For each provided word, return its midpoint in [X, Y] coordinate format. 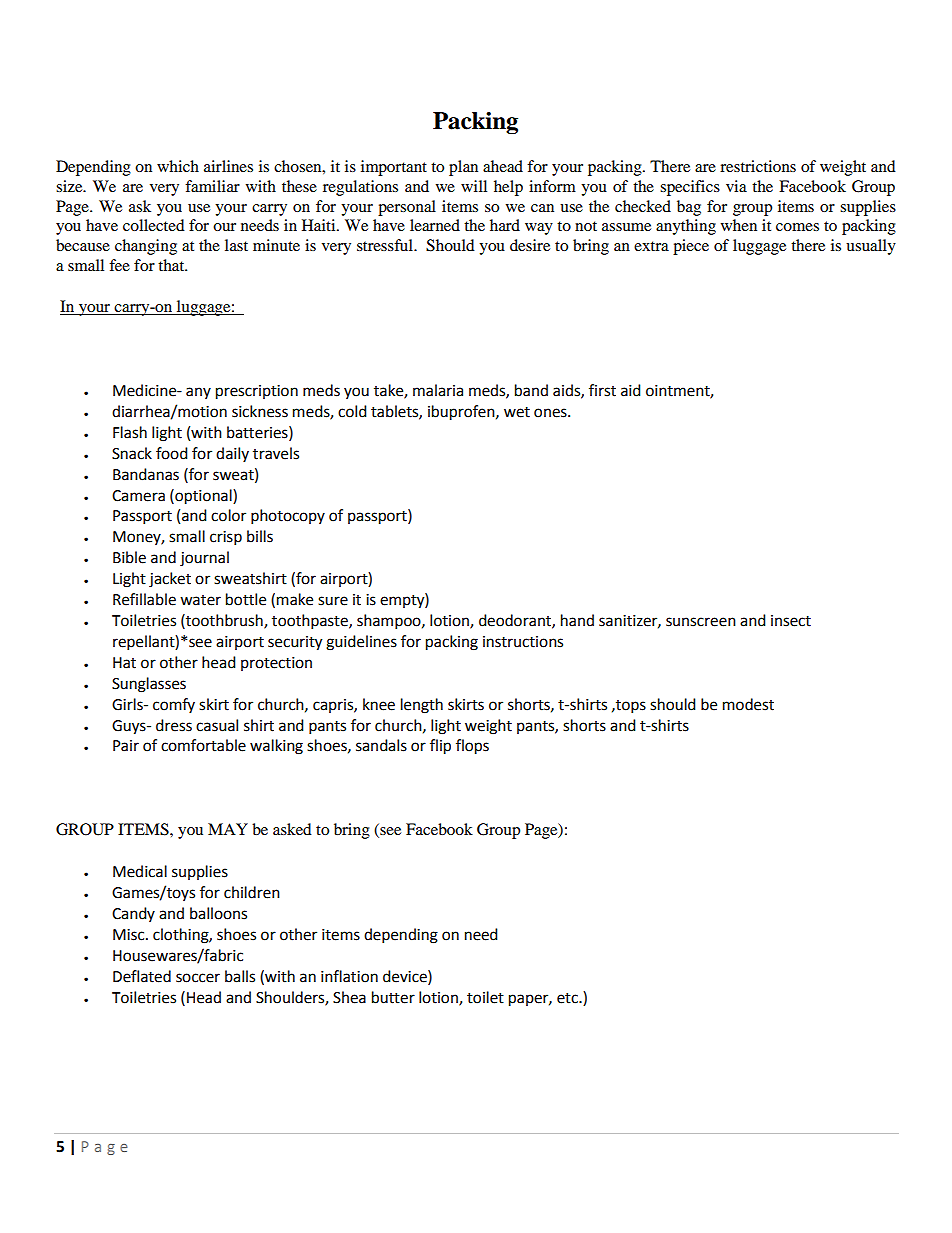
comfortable [203, 745]
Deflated [142, 976]
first [602, 390]
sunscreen [701, 622]
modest [748, 704]
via [736, 186]
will [474, 186]
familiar [212, 186]
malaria [438, 390]
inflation [349, 976]
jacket [170, 580]
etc [568, 998]
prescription [257, 392]
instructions [523, 642]
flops [472, 747]
